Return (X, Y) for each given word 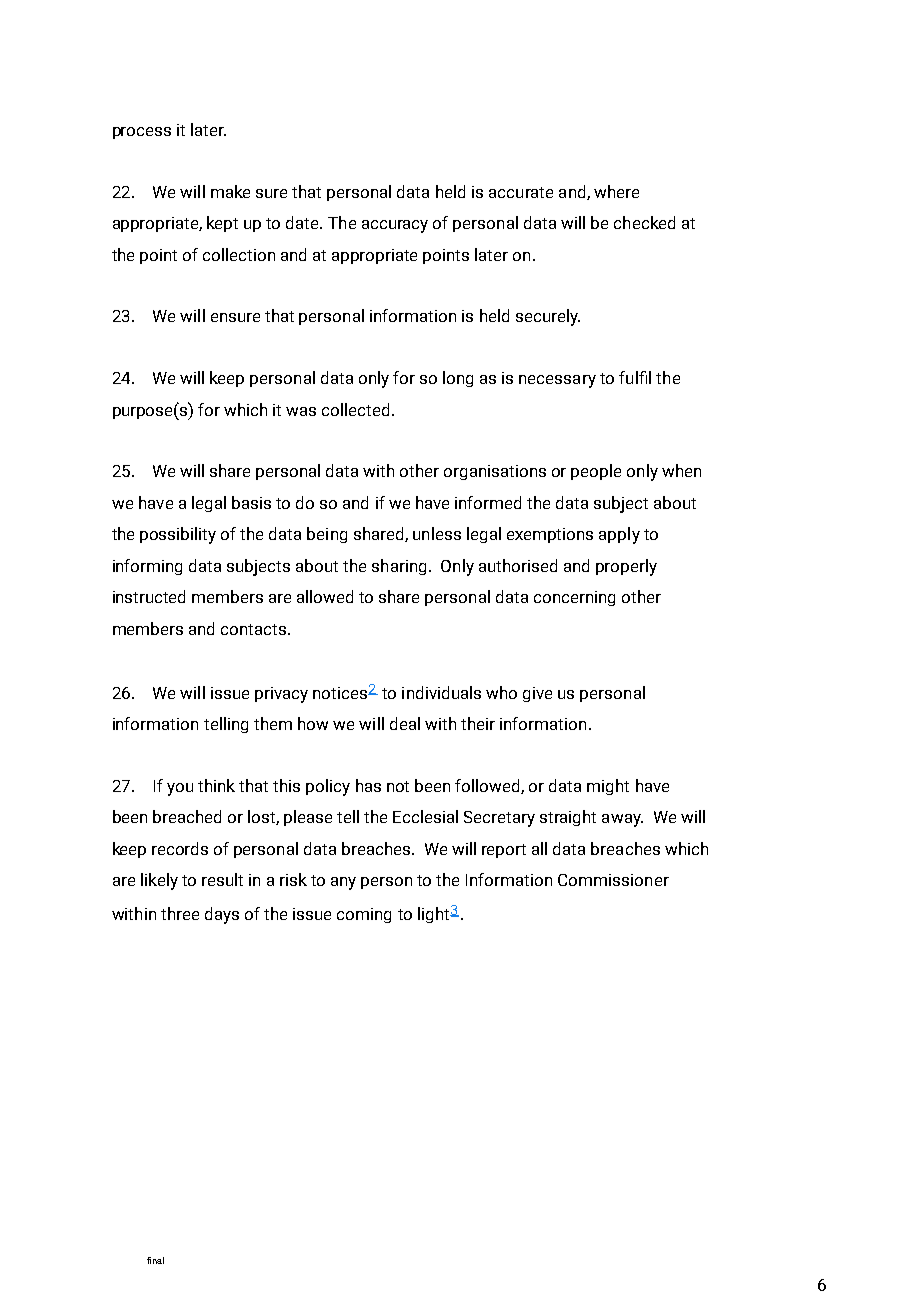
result (222, 879)
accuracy (395, 226)
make (230, 191)
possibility (178, 535)
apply (619, 535)
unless (437, 533)
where (616, 191)
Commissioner (613, 880)
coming (364, 915)
